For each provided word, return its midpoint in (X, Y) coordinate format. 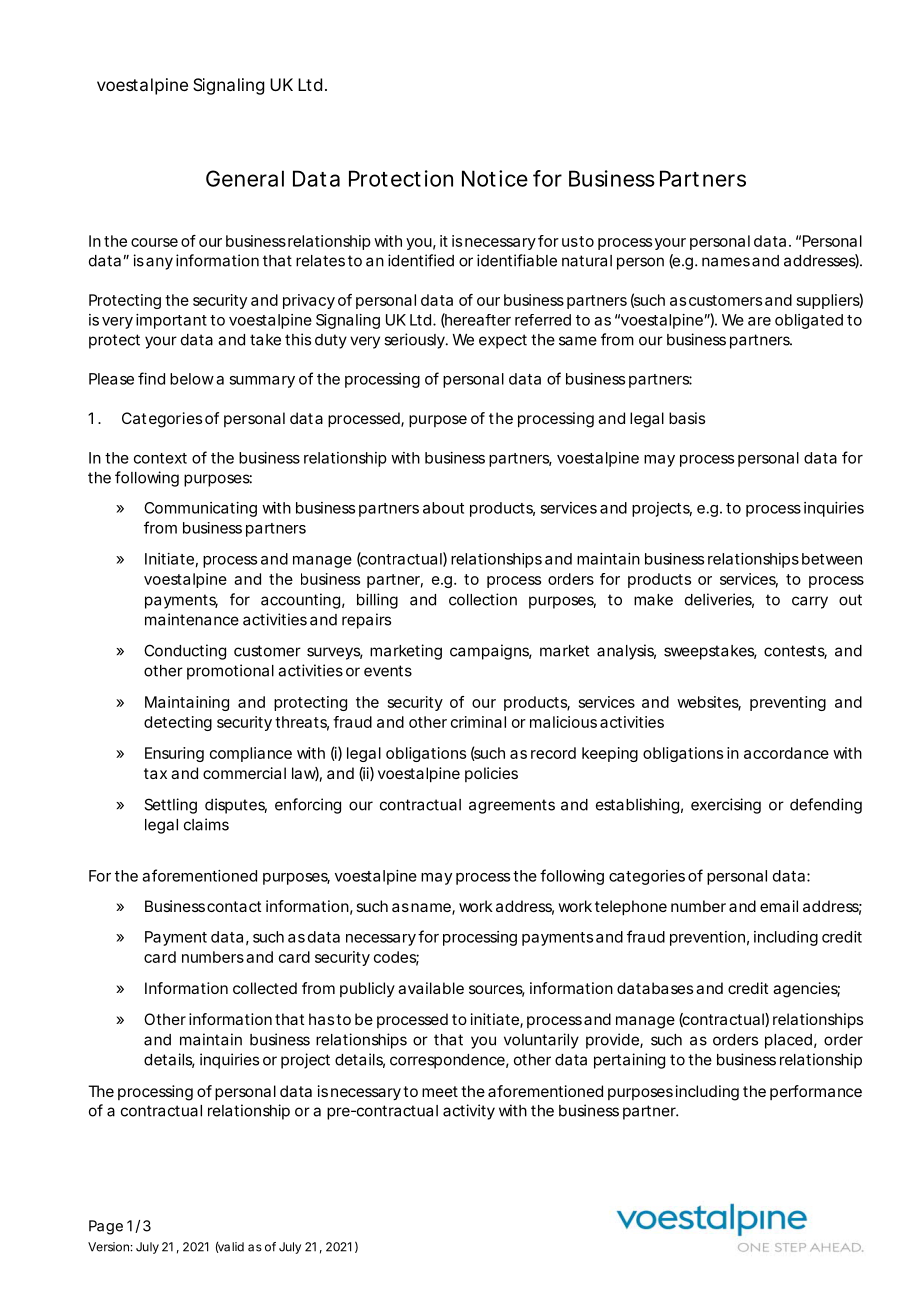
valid (230, 1247)
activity (469, 1112)
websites (709, 703)
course (154, 242)
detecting (178, 723)
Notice (495, 178)
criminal (478, 722)
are (759, 321)
